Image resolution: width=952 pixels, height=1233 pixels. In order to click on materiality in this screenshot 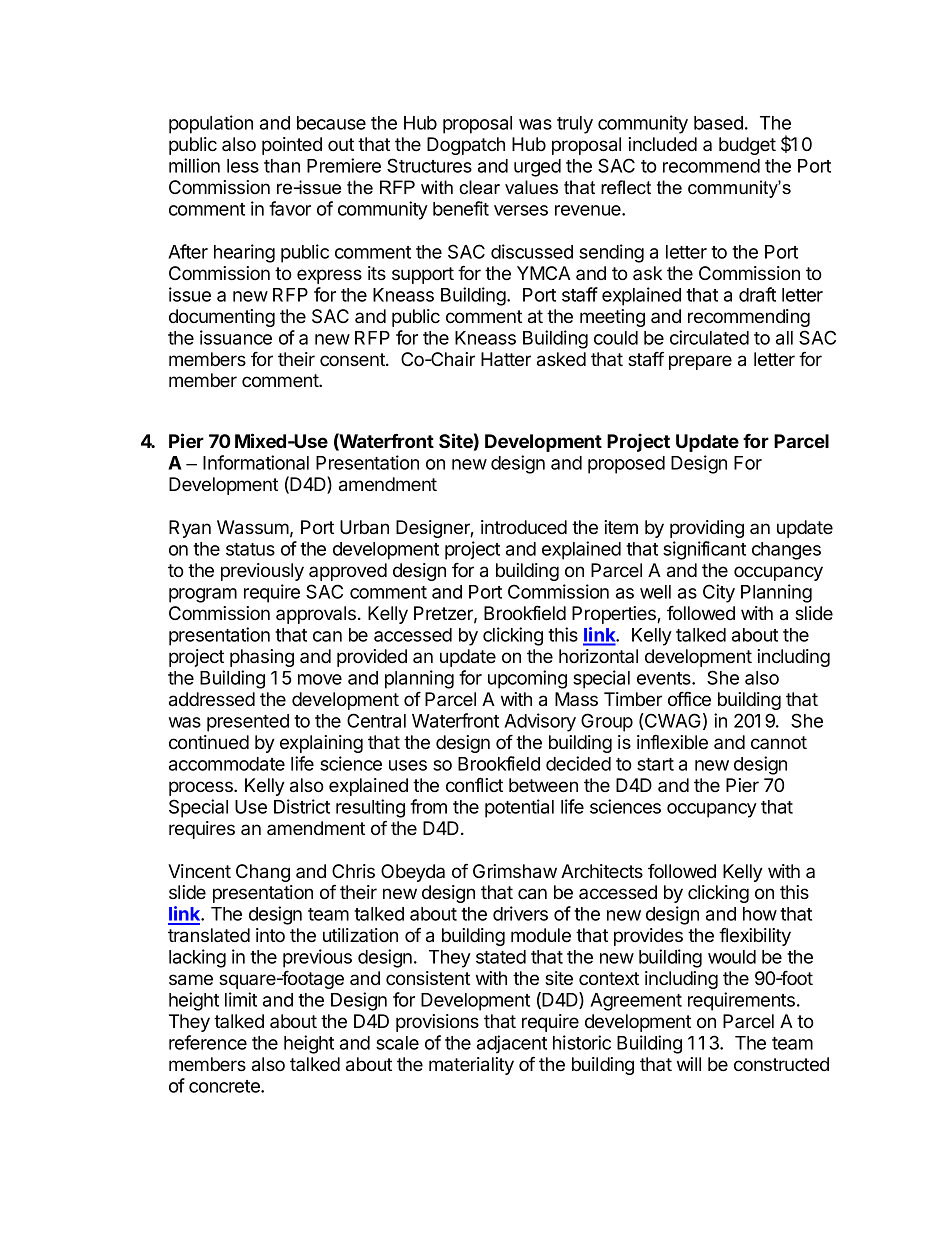, I will do `click(471, 1066)`.
